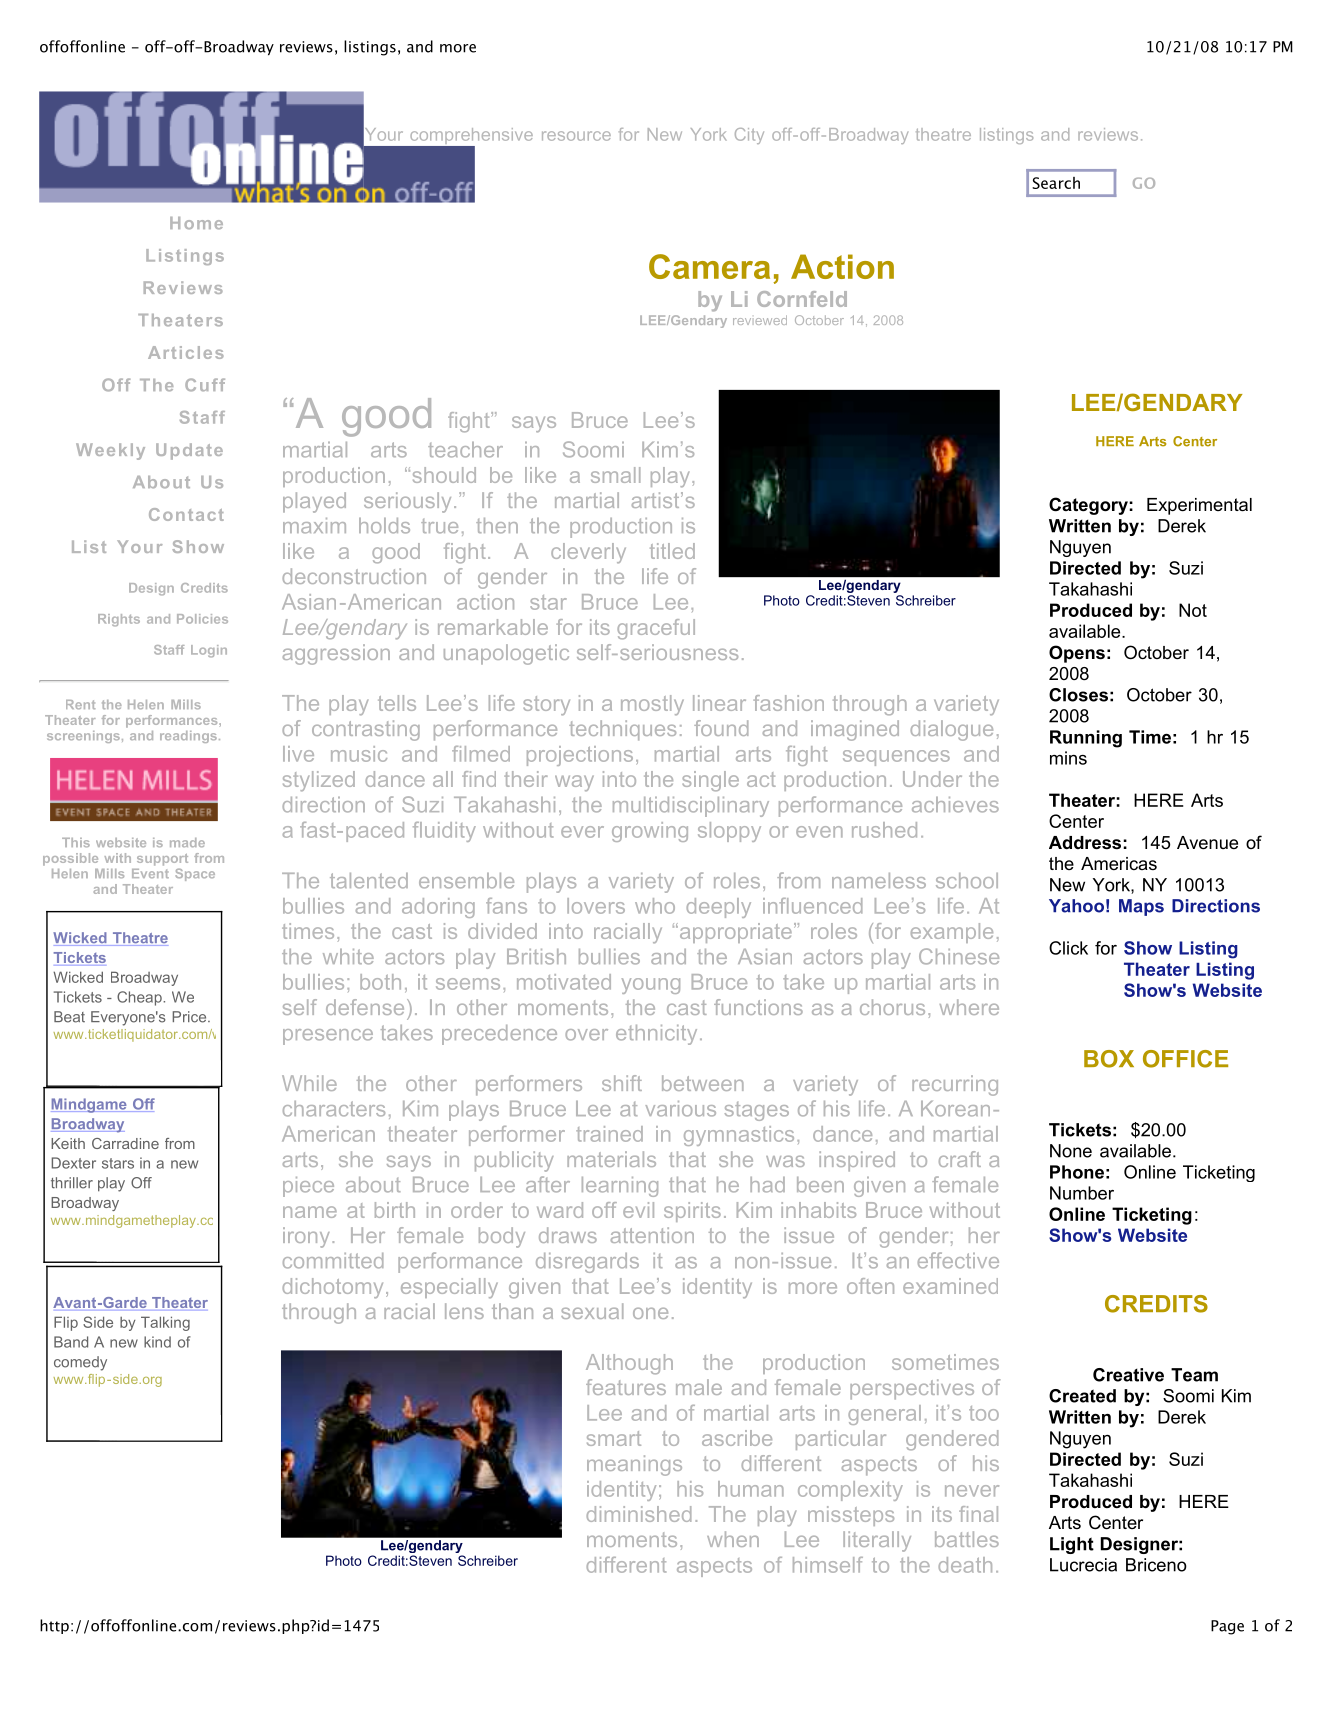 The image size is (1333, 1725). Describe the element at coordinates (1071, 1151) in the screenshot. I see `None` at that location.
